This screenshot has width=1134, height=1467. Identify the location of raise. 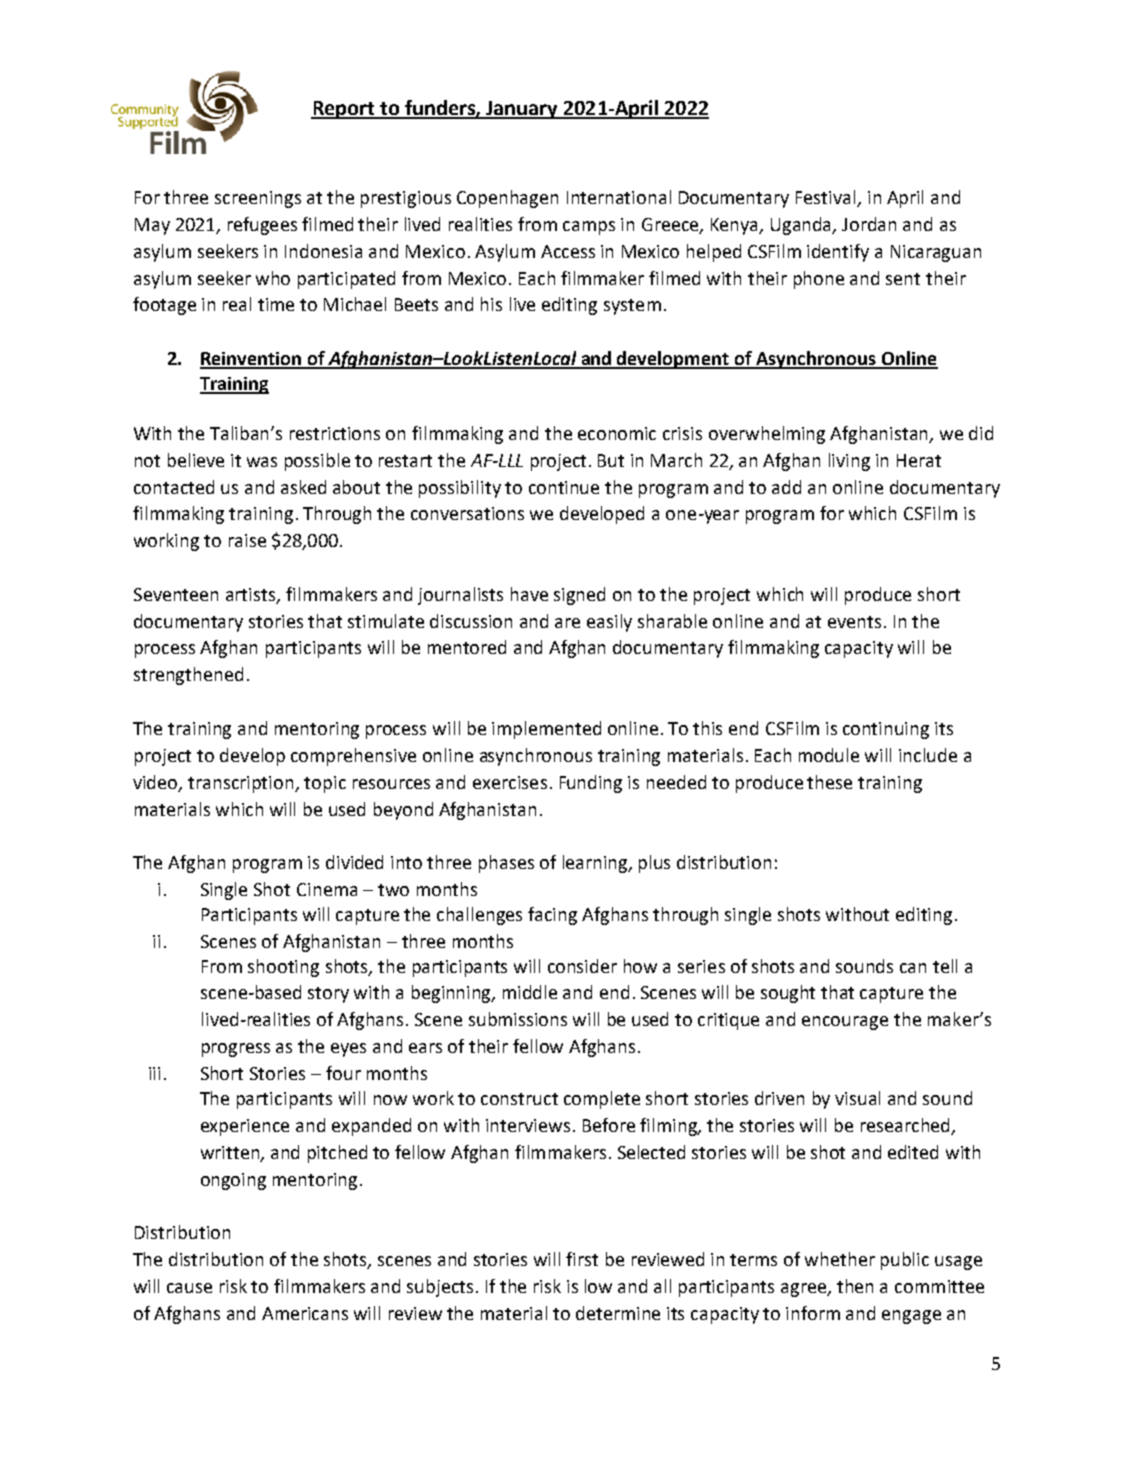
(247, 540).
